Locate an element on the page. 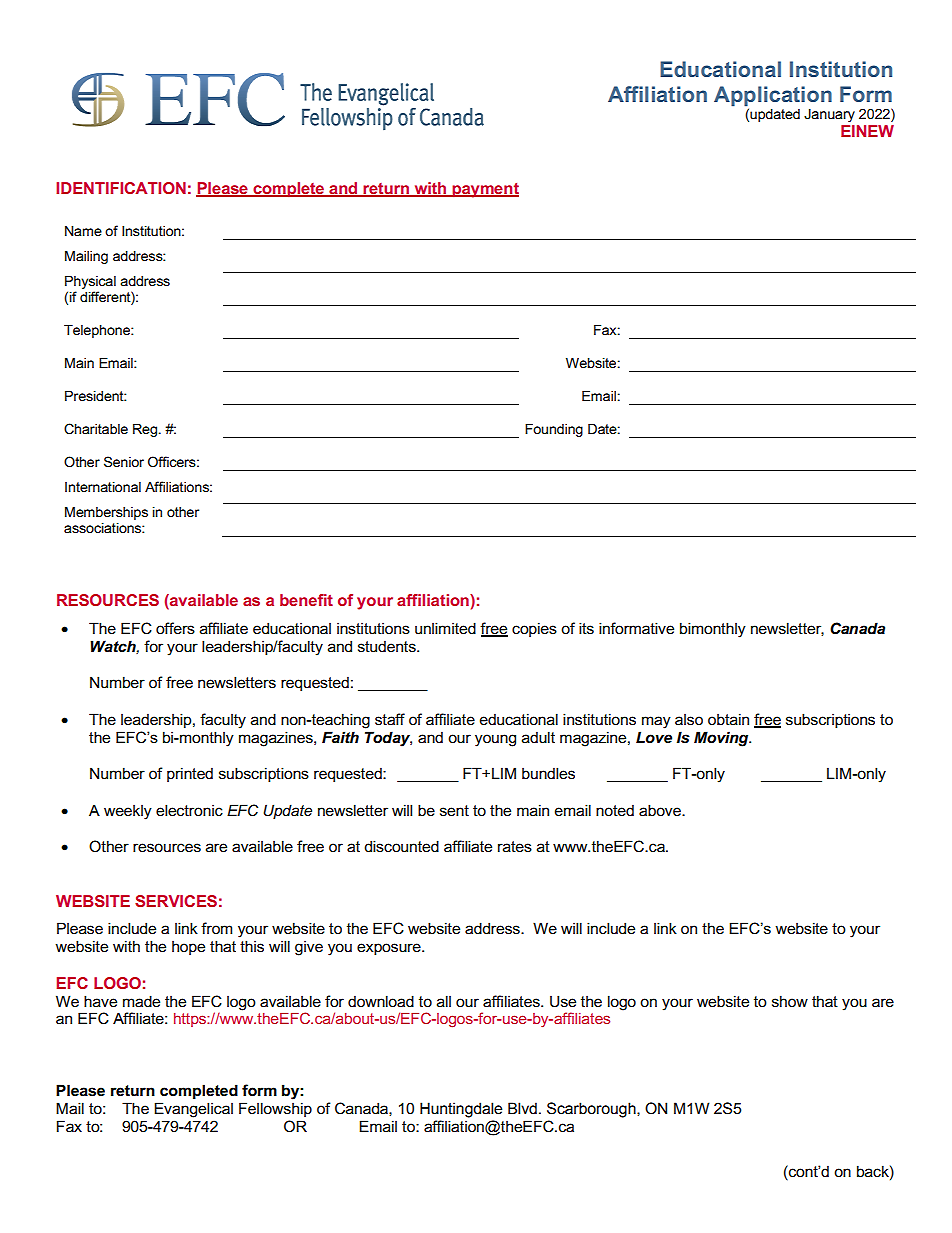  Reg is located at coordinates (145, 430).
